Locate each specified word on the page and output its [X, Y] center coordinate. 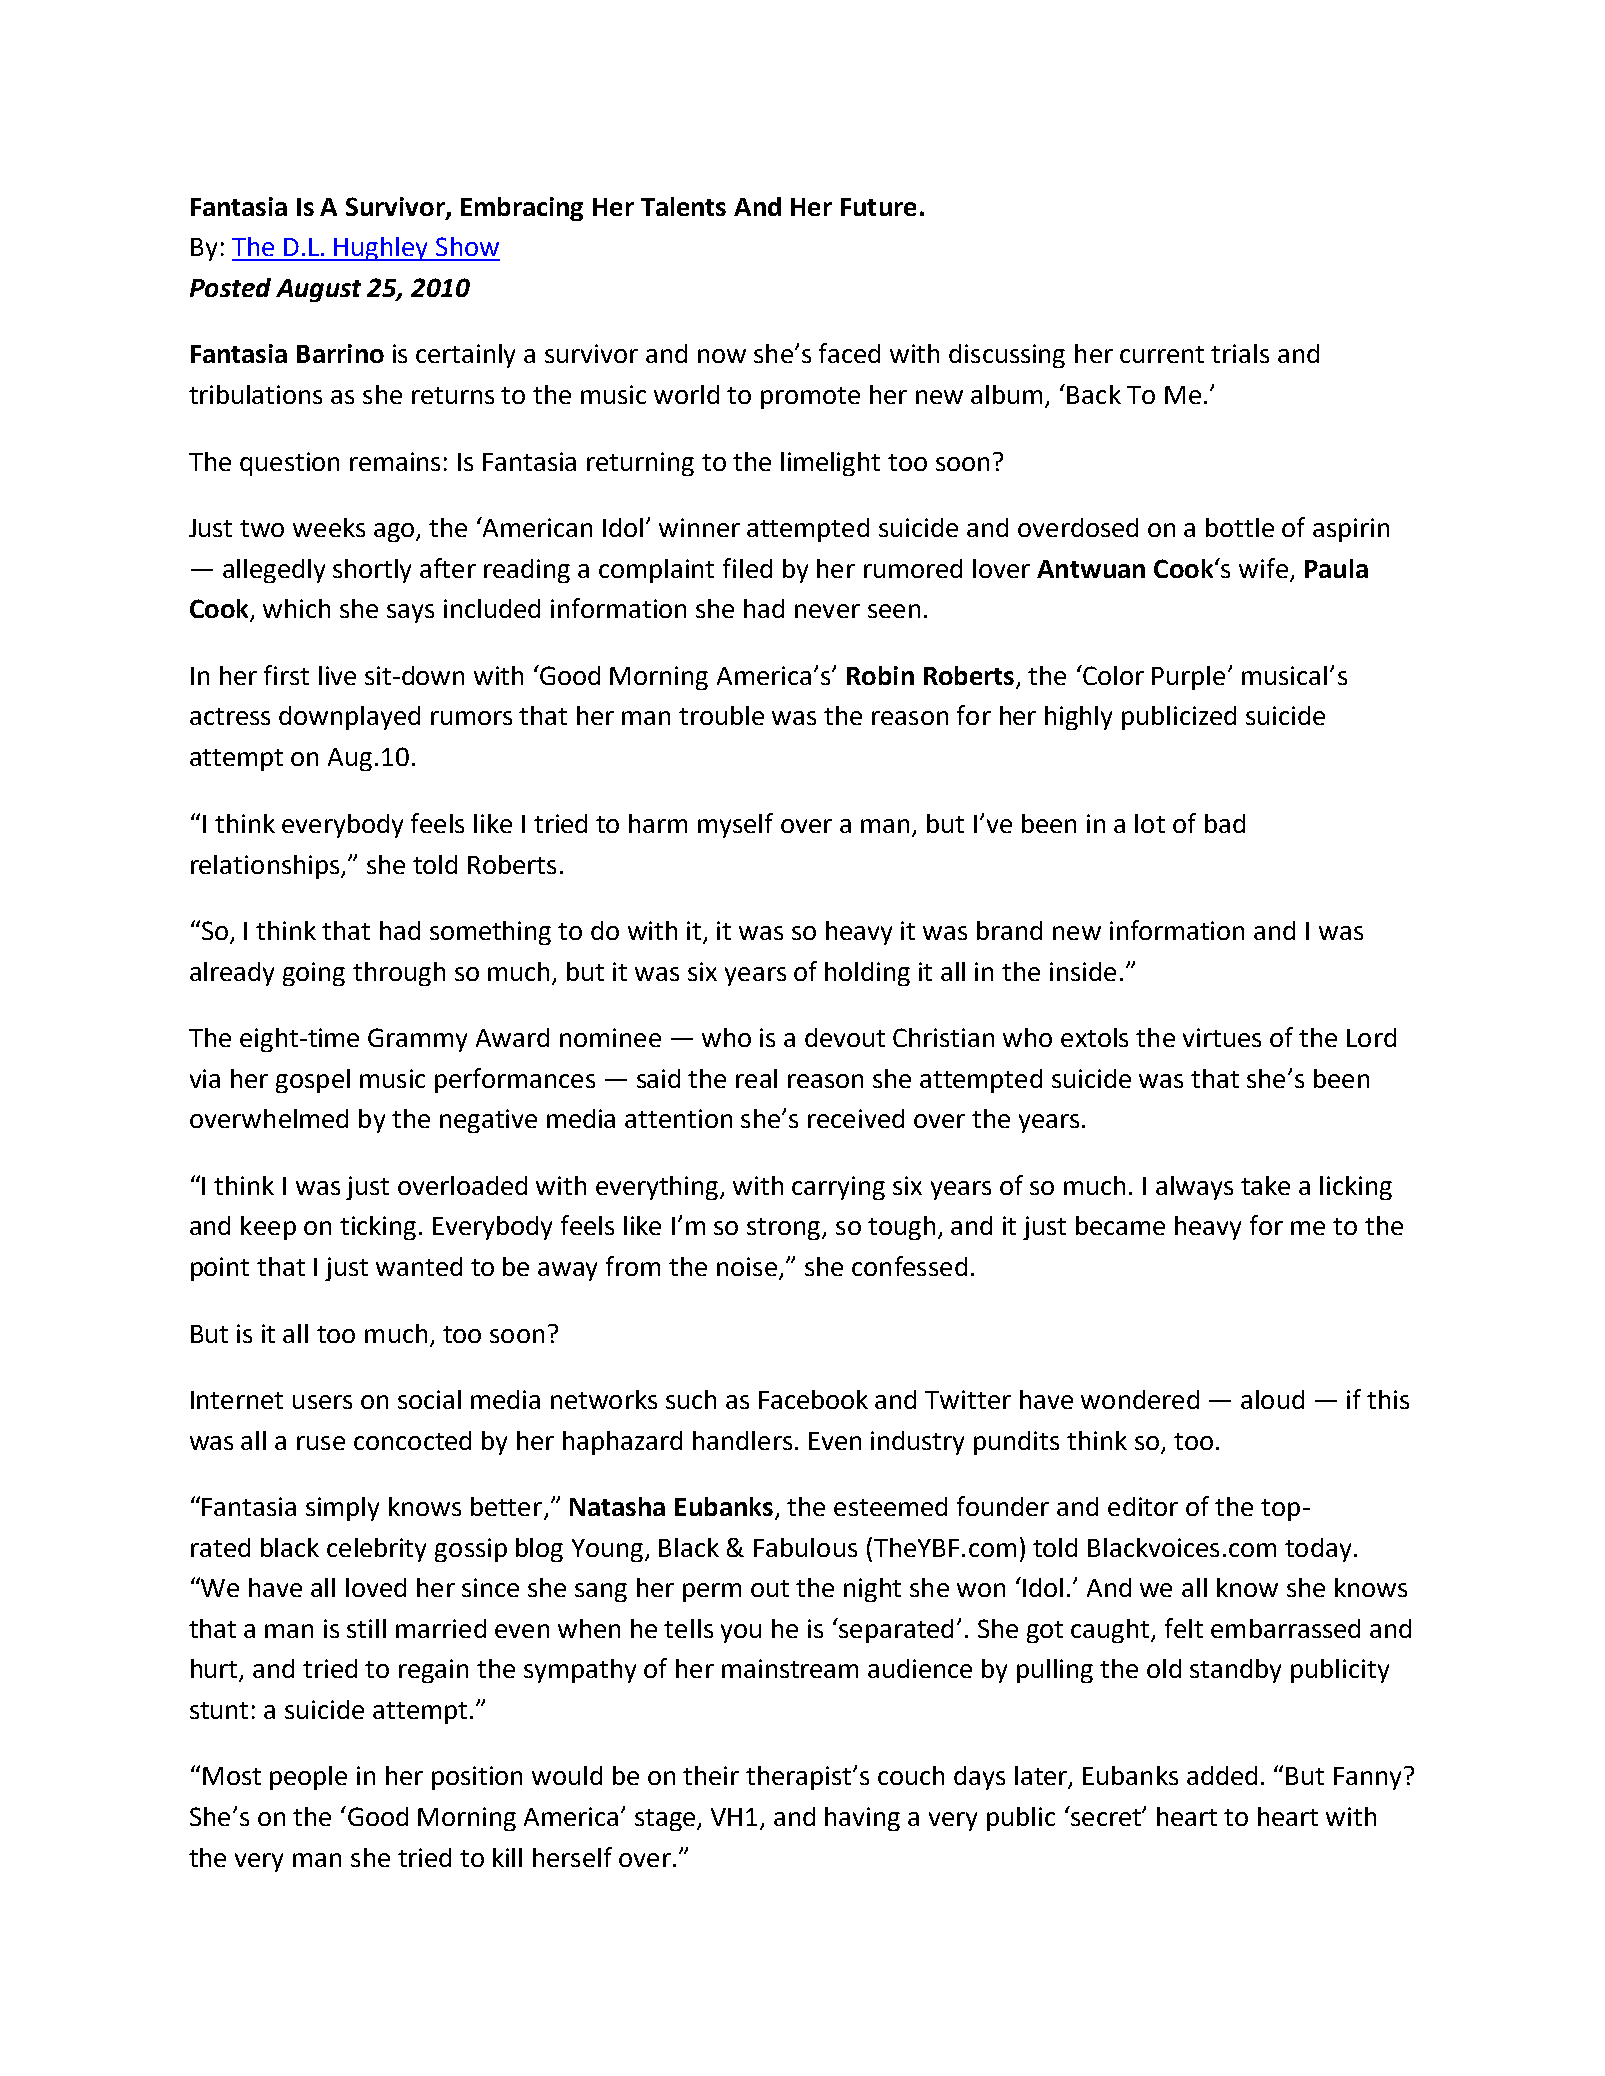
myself [735, 825]
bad [1225, 823]
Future [878, 207]
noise [747, 1266]
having [862, 1819]
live [337, 675]
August [318, 290]
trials [1240, 353]
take [1265, 1185]
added [1222, 1775]
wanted [419, 1266]
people [308, 1778]
